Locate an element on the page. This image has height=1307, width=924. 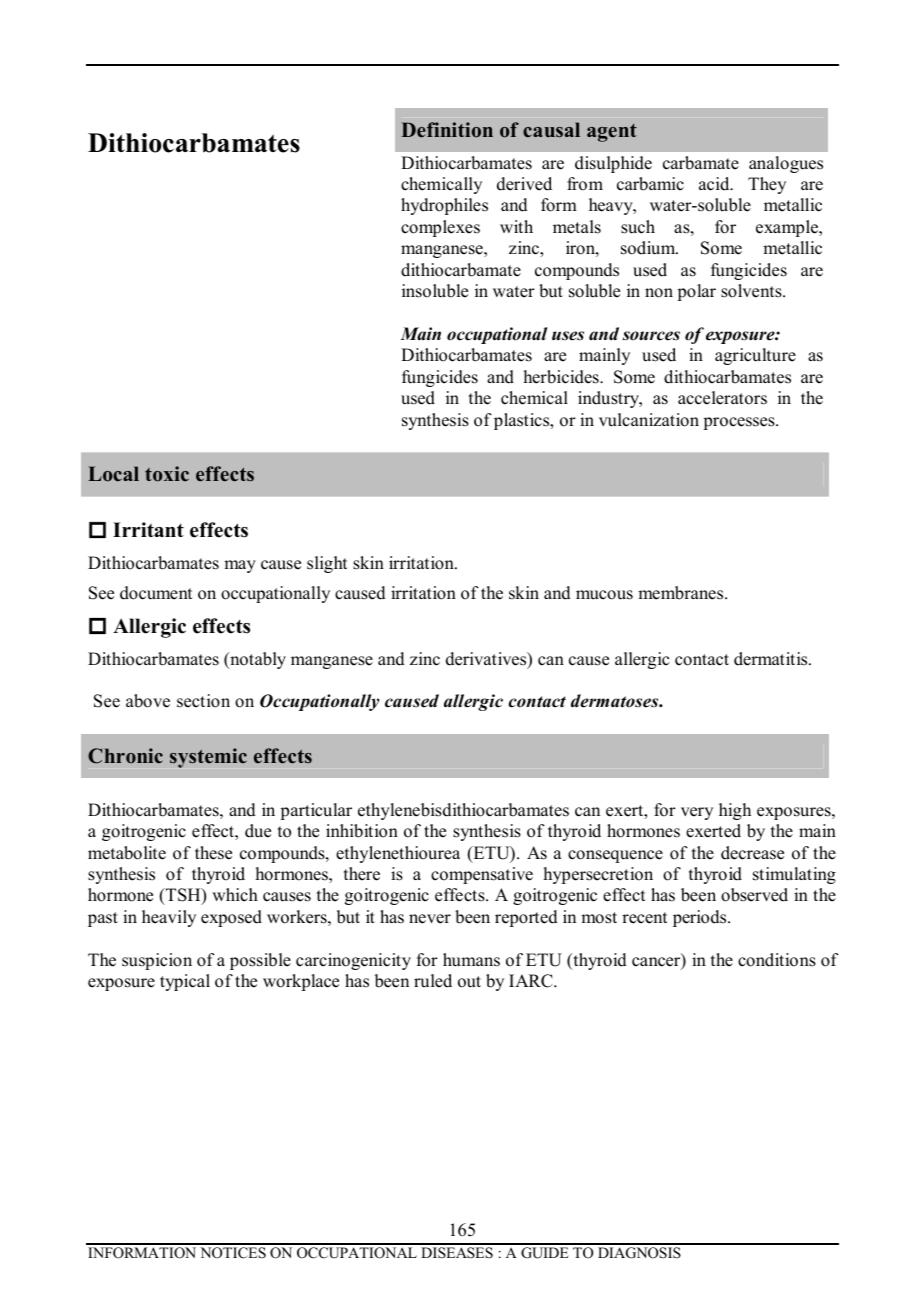
membranes is located at coordinates (682, 593).
